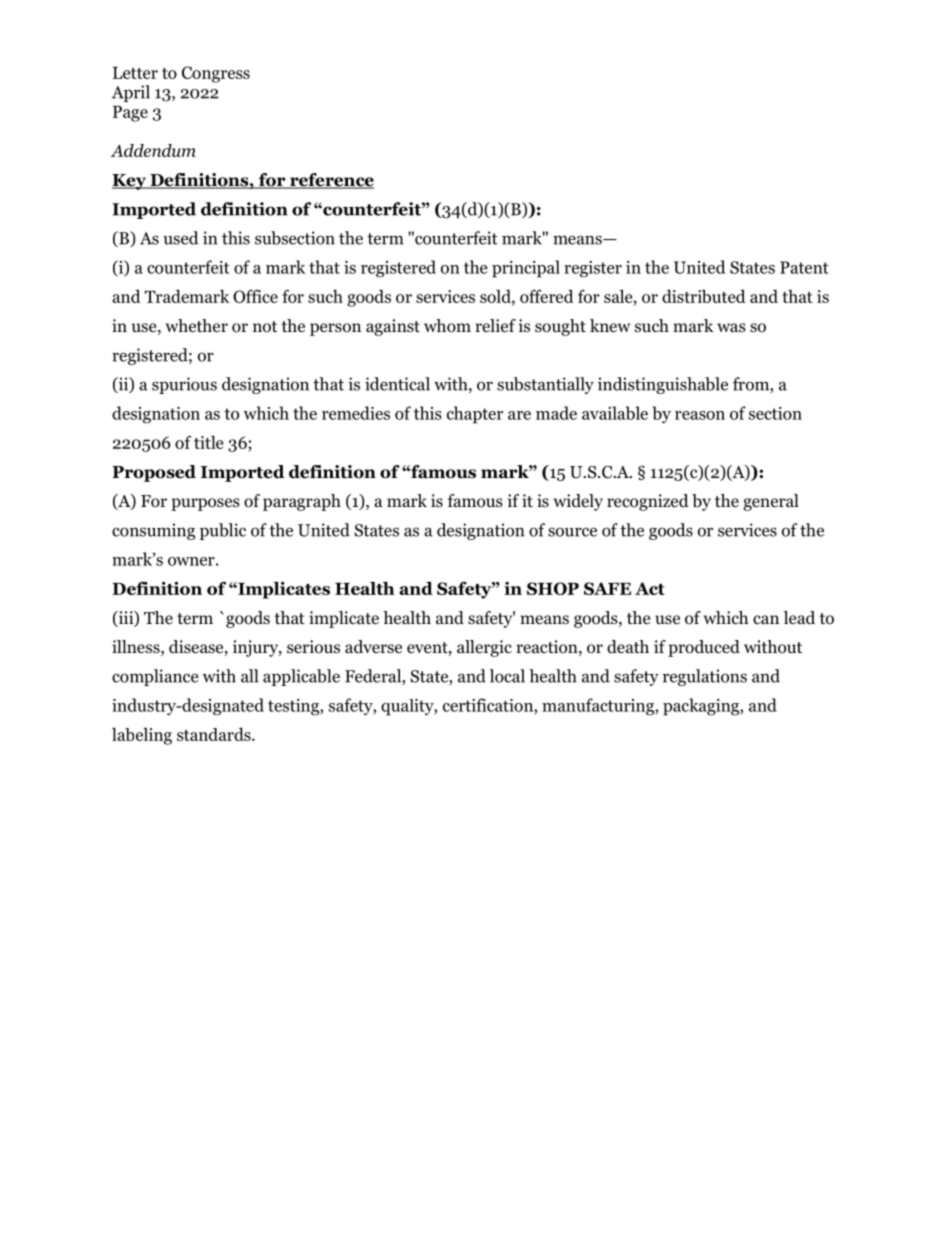 The image size is (952, 1233). What do you see at coordinates (475, 415) in the document?
I see `chapter` at bounding box center [475, 415].
